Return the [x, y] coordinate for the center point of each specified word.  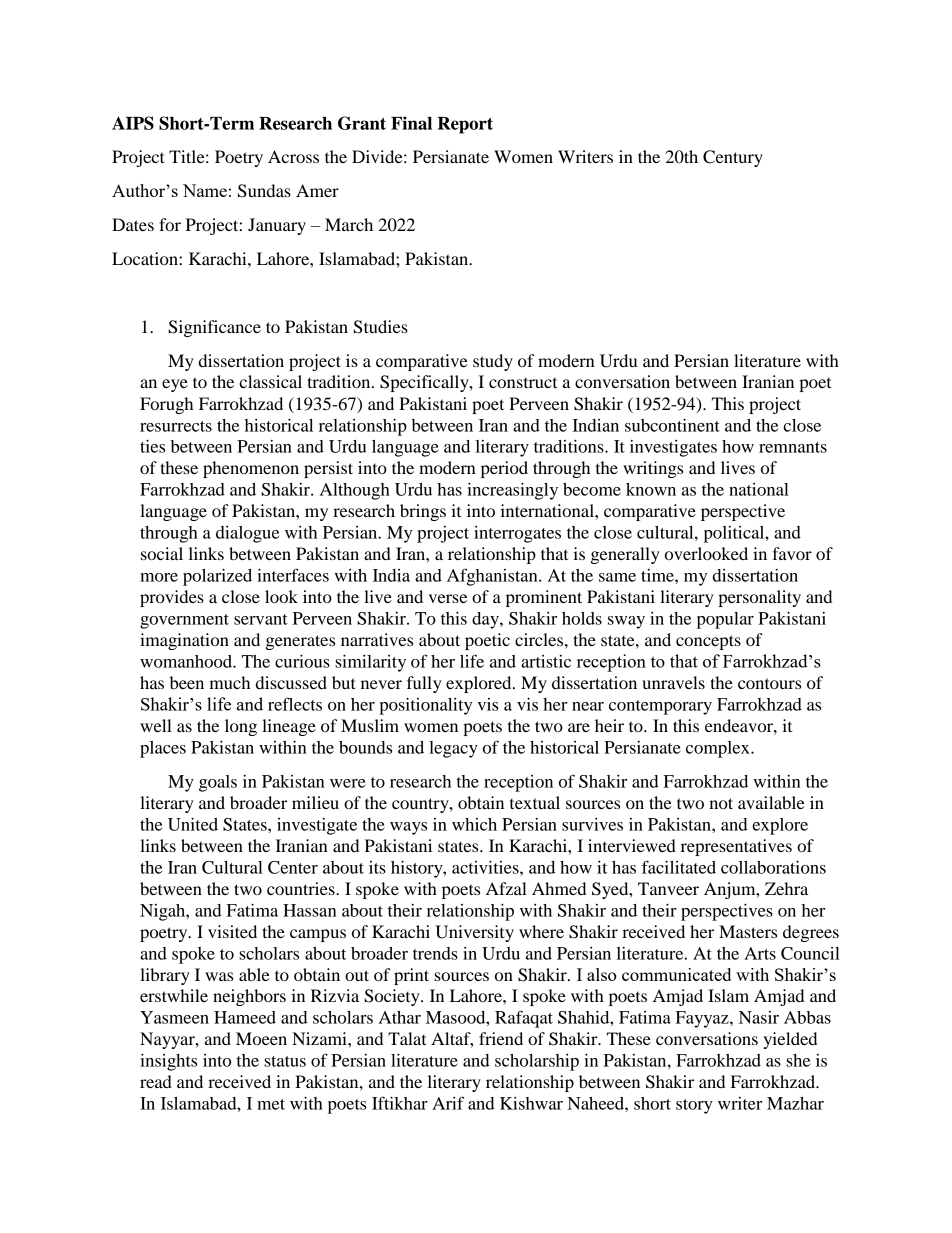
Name [205, 190]
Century [733, 158]
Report [465, 125]
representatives [736, 847]
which [474, 824]
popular [725, 620]
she [798, 1060]
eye [175, 385]
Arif [448, 1103]
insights [168, 1062]
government [184, 621]
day [486, 620]
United [193, 824]
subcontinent [672, 425]
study [493, 362]
